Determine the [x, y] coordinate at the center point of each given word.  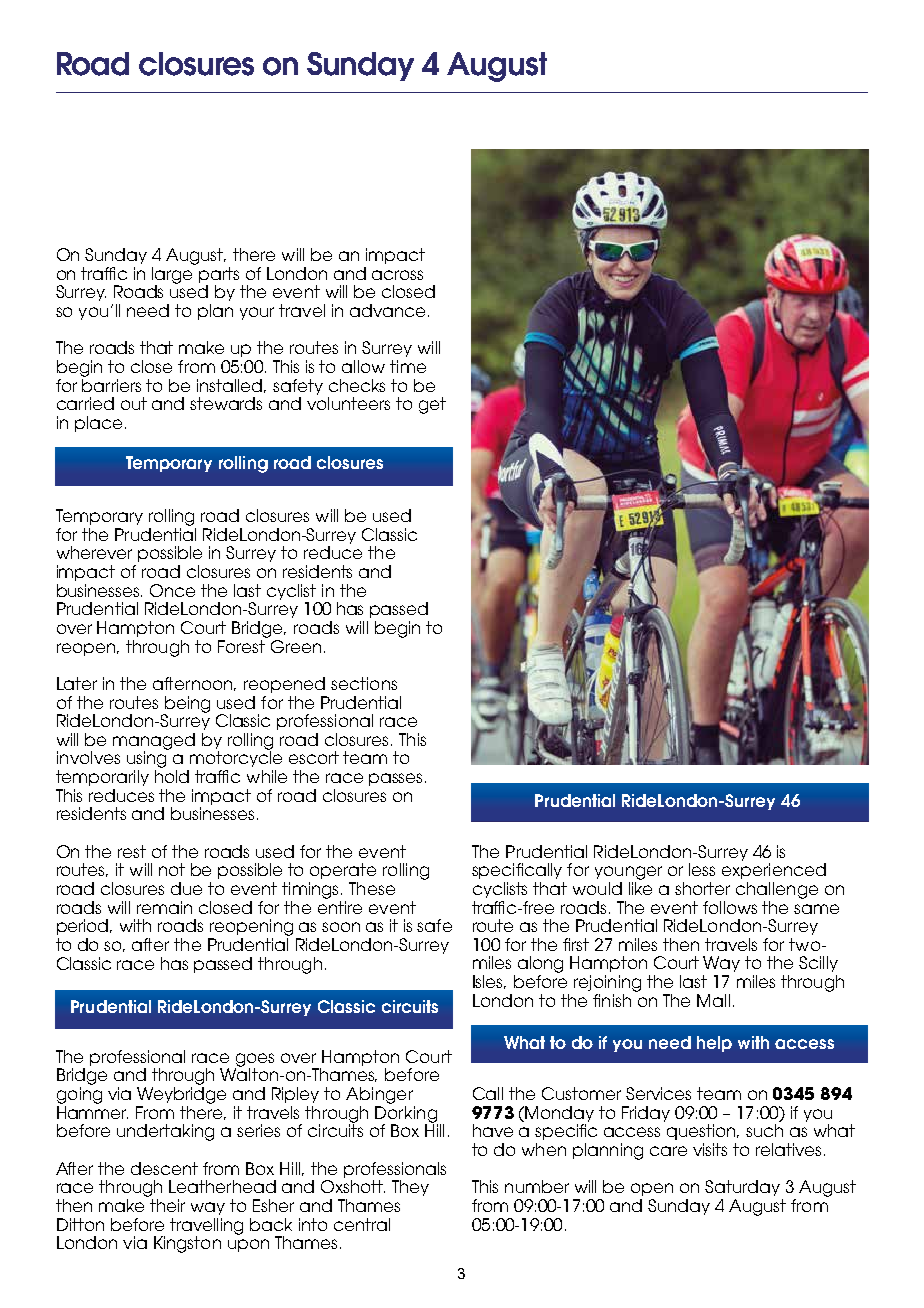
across [397, 275]
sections [364, 683]
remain [164, 907]
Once [172, 590]
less [702, 869]
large [172, 276]
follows [730, 907]
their [167, 1205]
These [372, 888]
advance [387, 310]
